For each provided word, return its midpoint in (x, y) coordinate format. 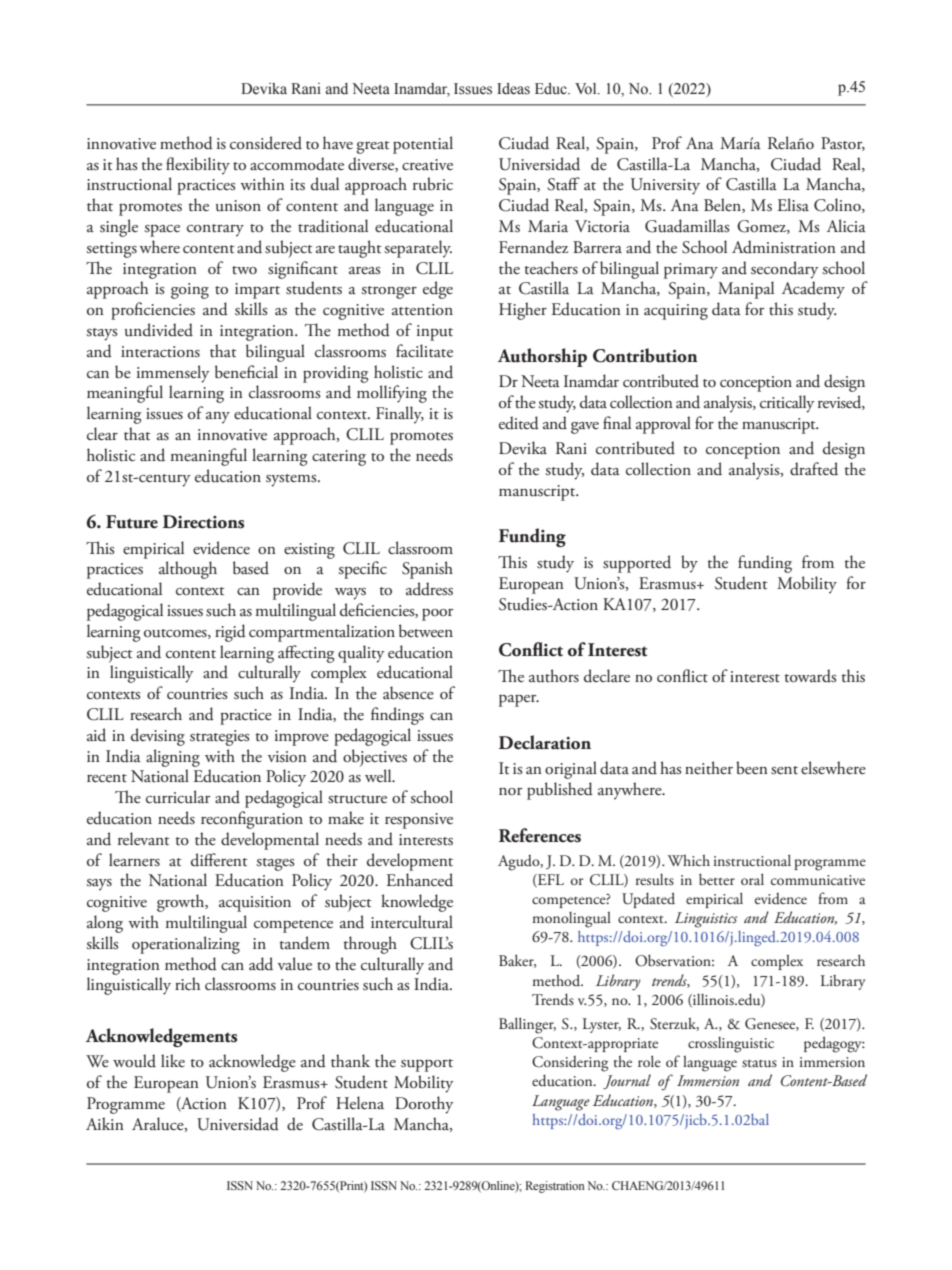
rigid (230, 633)
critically (787, 404)
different (219, 860)
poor (437, 615)
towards (810, 676)
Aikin (105, 1123)
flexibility (198, 166)
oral (752, 879)
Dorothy (424, 1105)
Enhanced (419, 880)
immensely (173, 374)
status (759, 1064)
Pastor (843, 144)
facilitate (424, 351)
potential (423, 145)
